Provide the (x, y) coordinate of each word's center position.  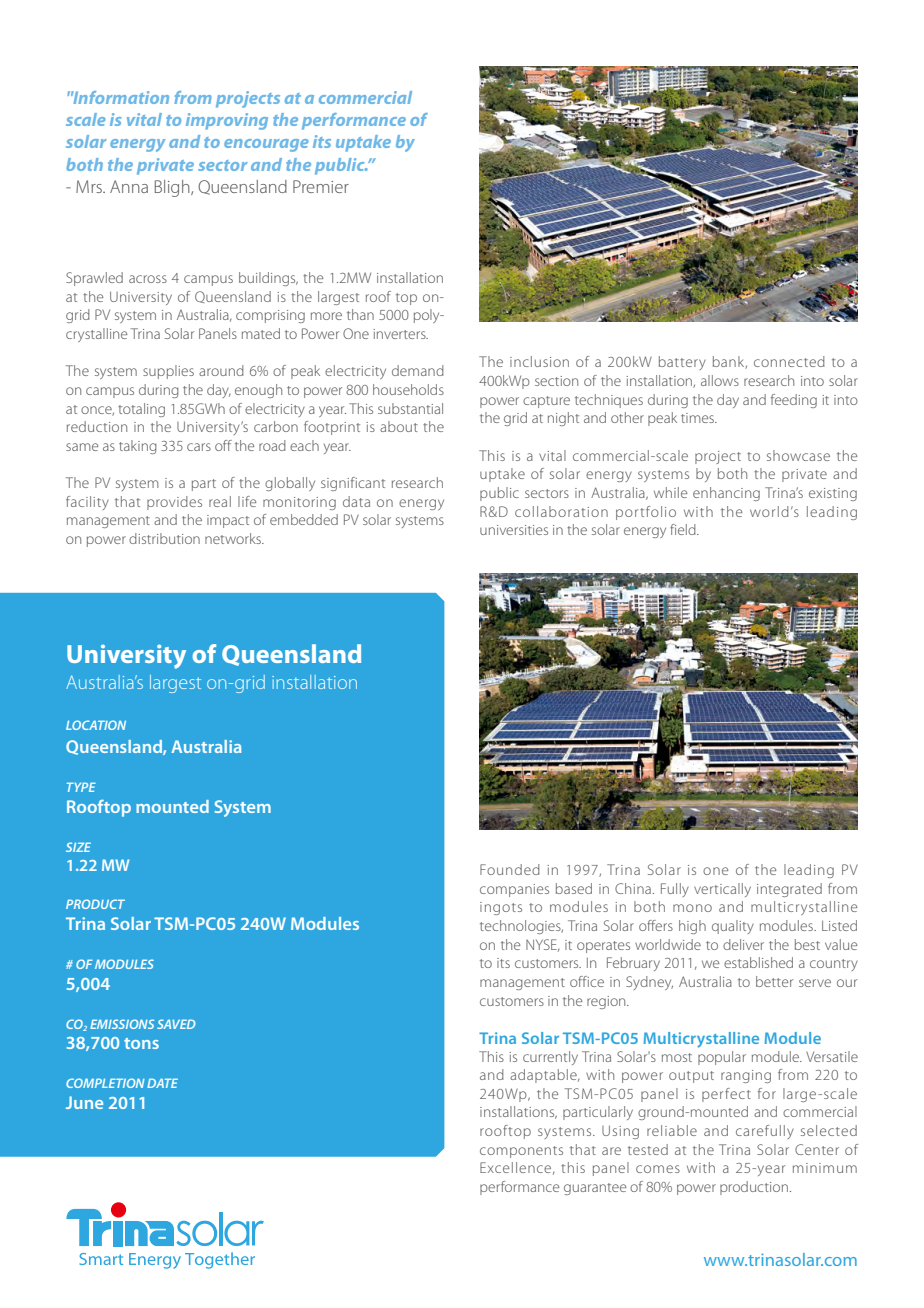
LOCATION (96, 725)
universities (514, 530)
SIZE (78, 847)
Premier (321, 186)
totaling (141, 410)
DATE (162, 1083)
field (684, 529)
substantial (410, 408)
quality (733, 927)
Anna (129, 186)
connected (789, 361)
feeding (794, 401)
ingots (501, 908)
